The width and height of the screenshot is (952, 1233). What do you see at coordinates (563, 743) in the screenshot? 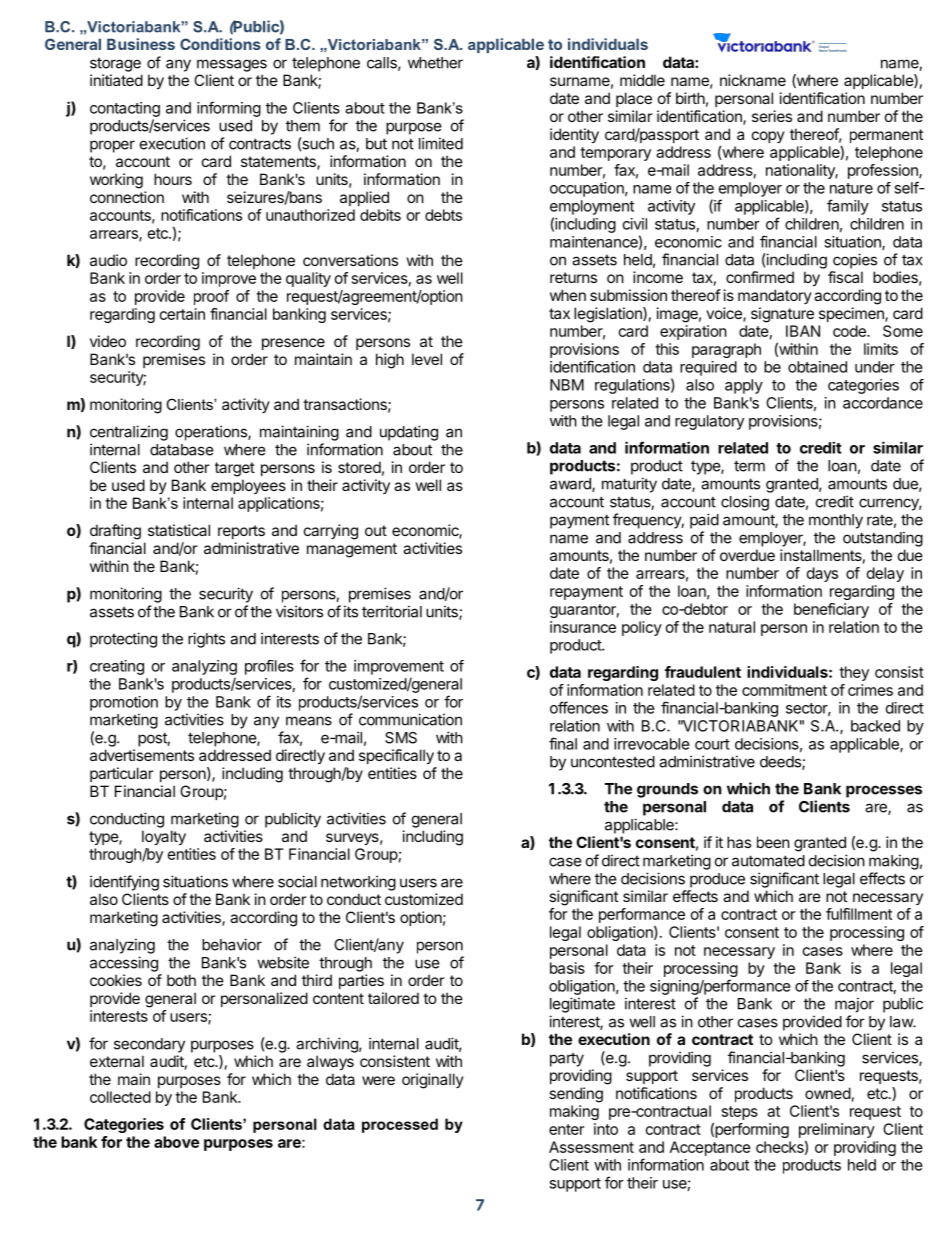
I see `final` at bounding box center [563, 743].
